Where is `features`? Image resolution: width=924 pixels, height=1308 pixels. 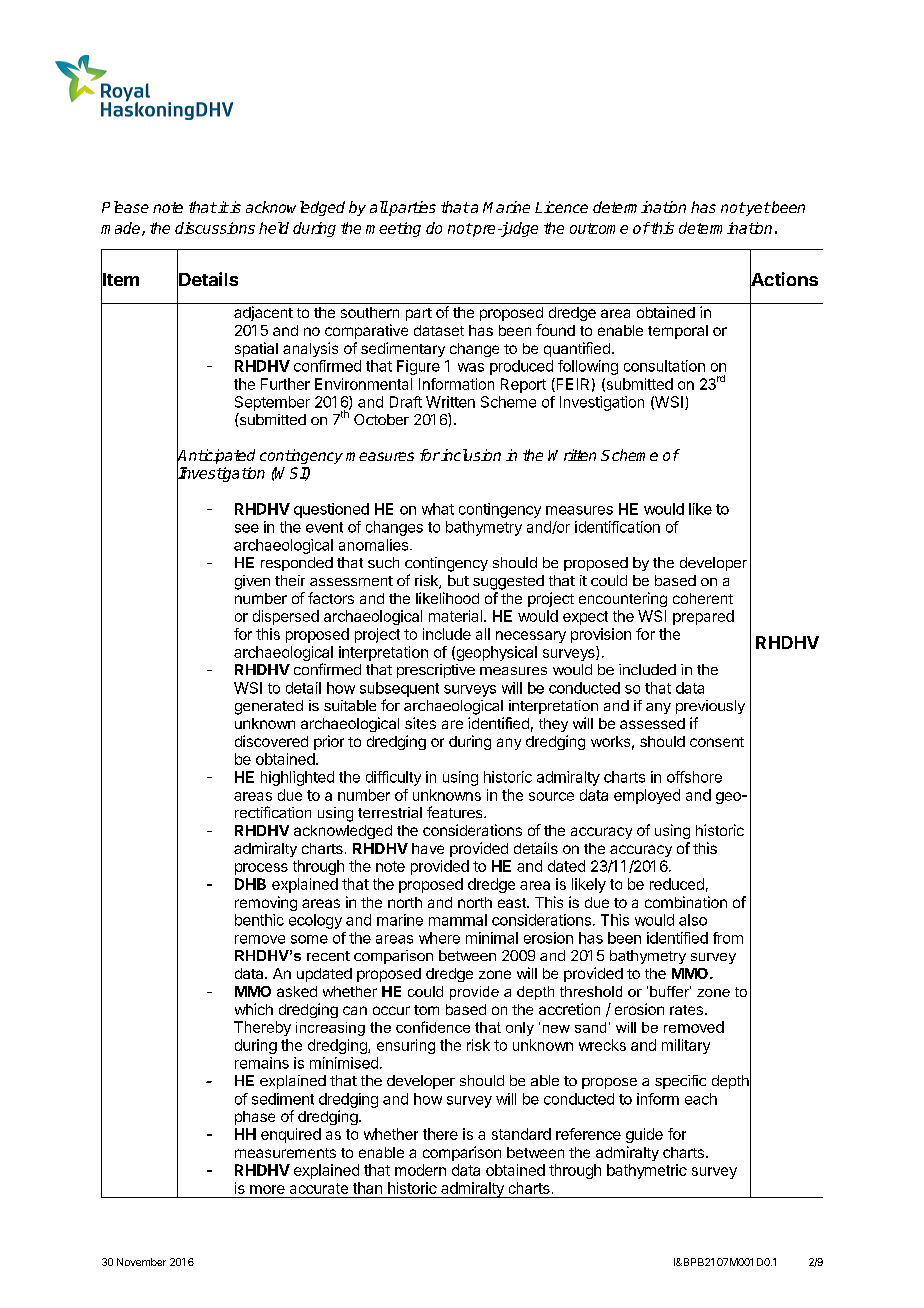
features is located at coordinates (456, 812).
